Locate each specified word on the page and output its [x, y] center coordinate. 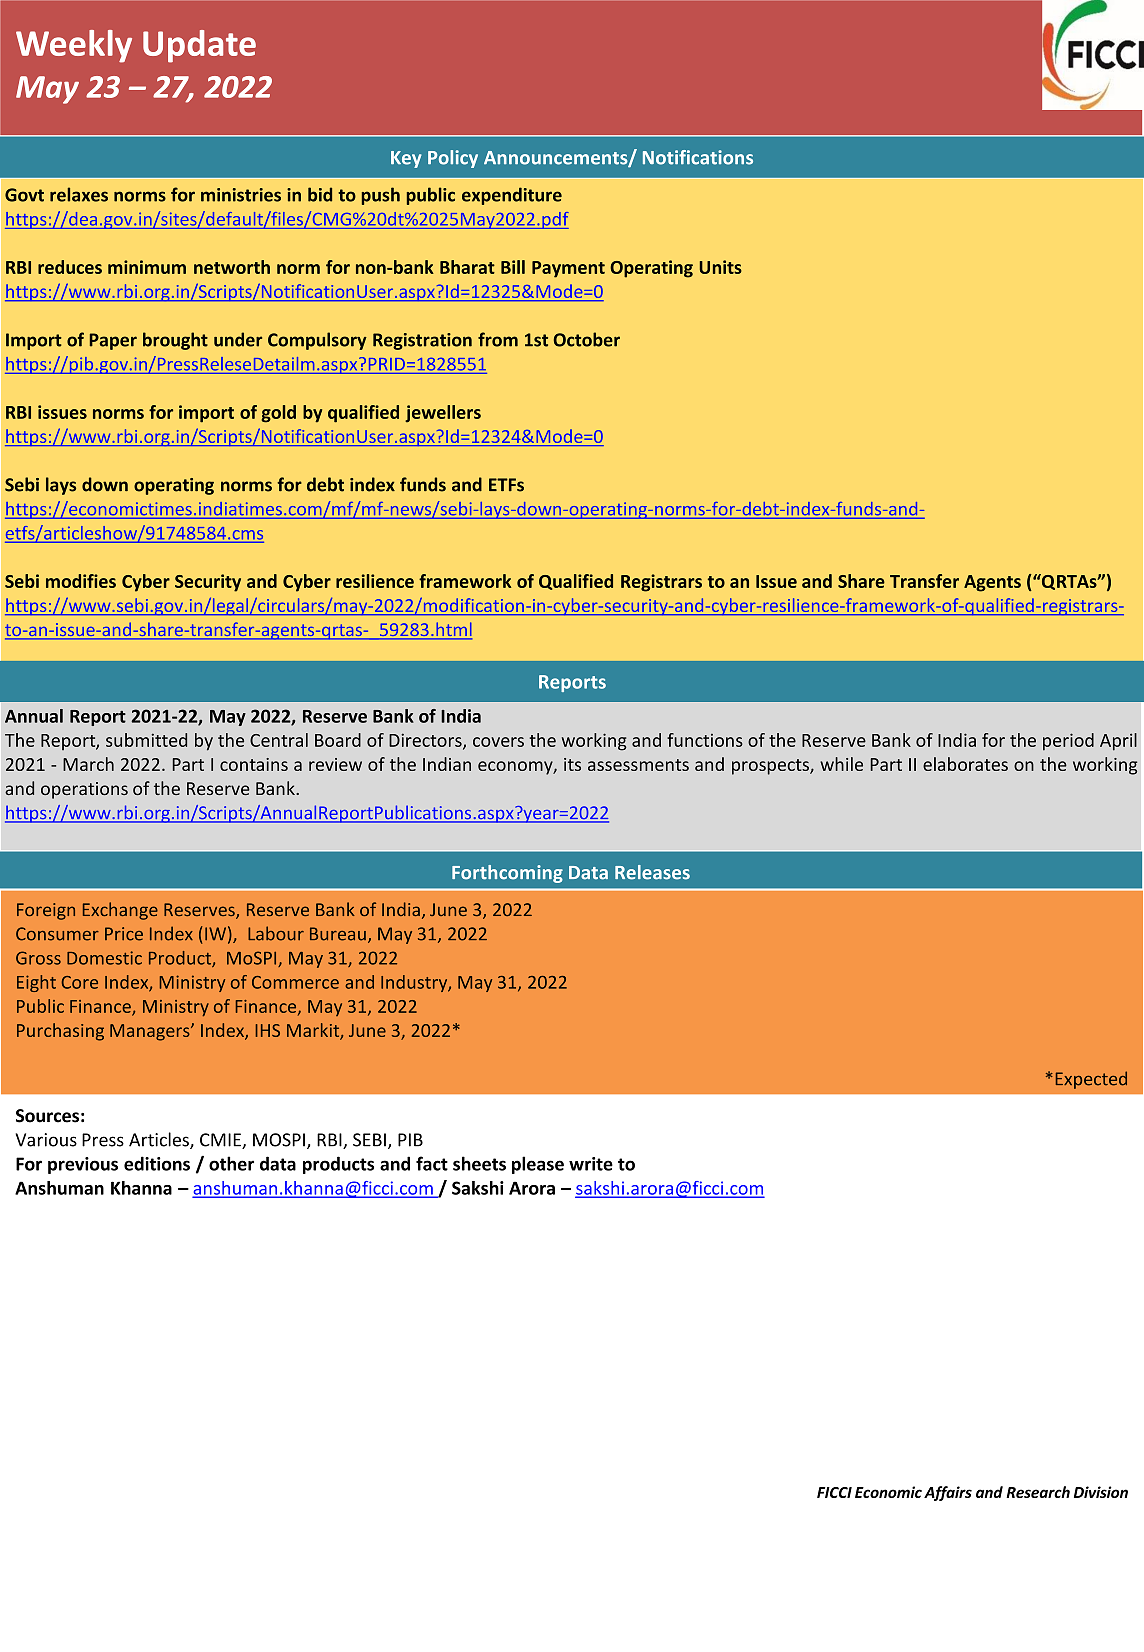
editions [157, 1163]
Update [199, 46]
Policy [453, 159]
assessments [638, 765]
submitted [146, 740]
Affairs [948, 1493]
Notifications [698, 157]
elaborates [965, 764]
